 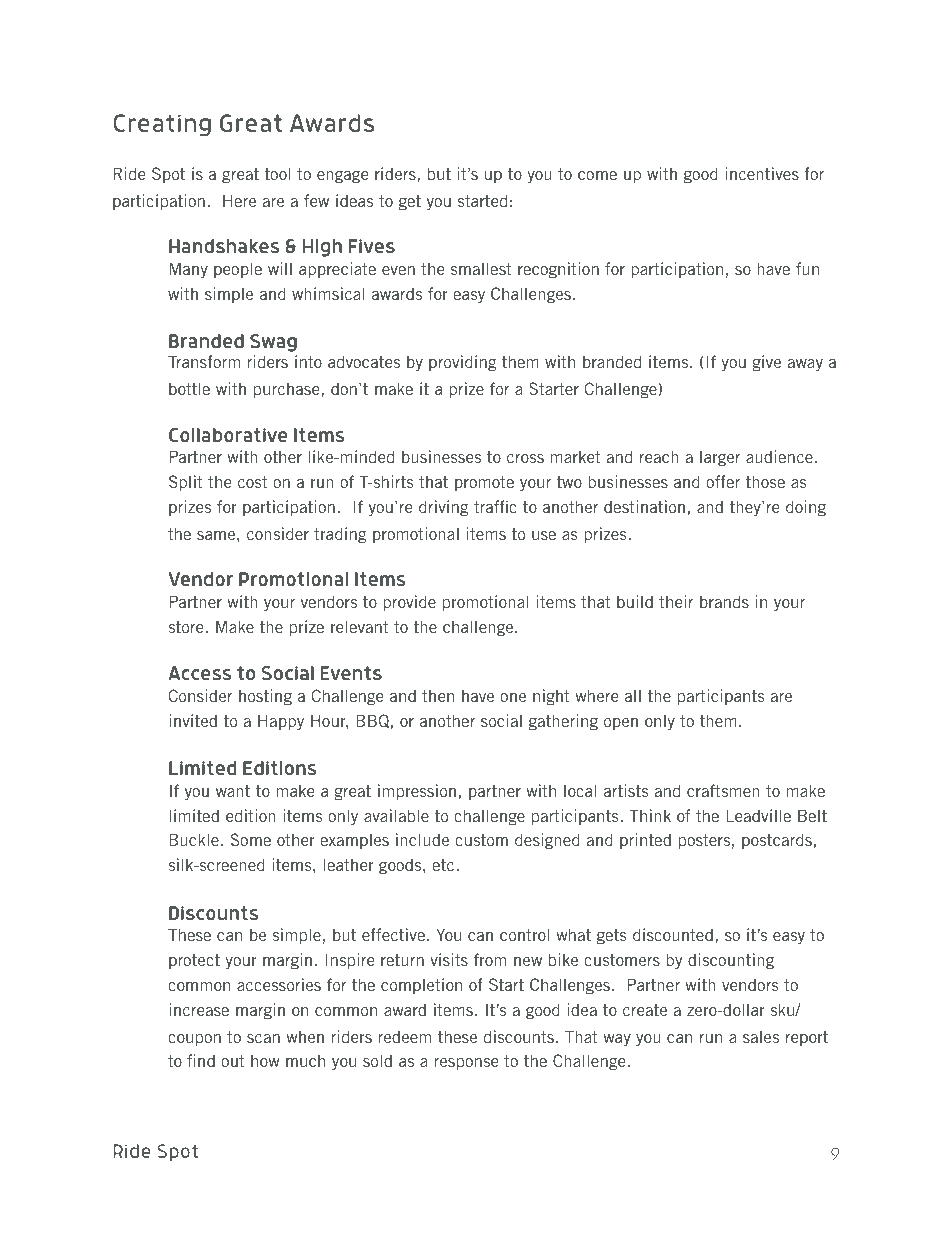 What do you see at coordinates (252, 482) in the page?
I see `cost` at bounding box center [252, 482].
